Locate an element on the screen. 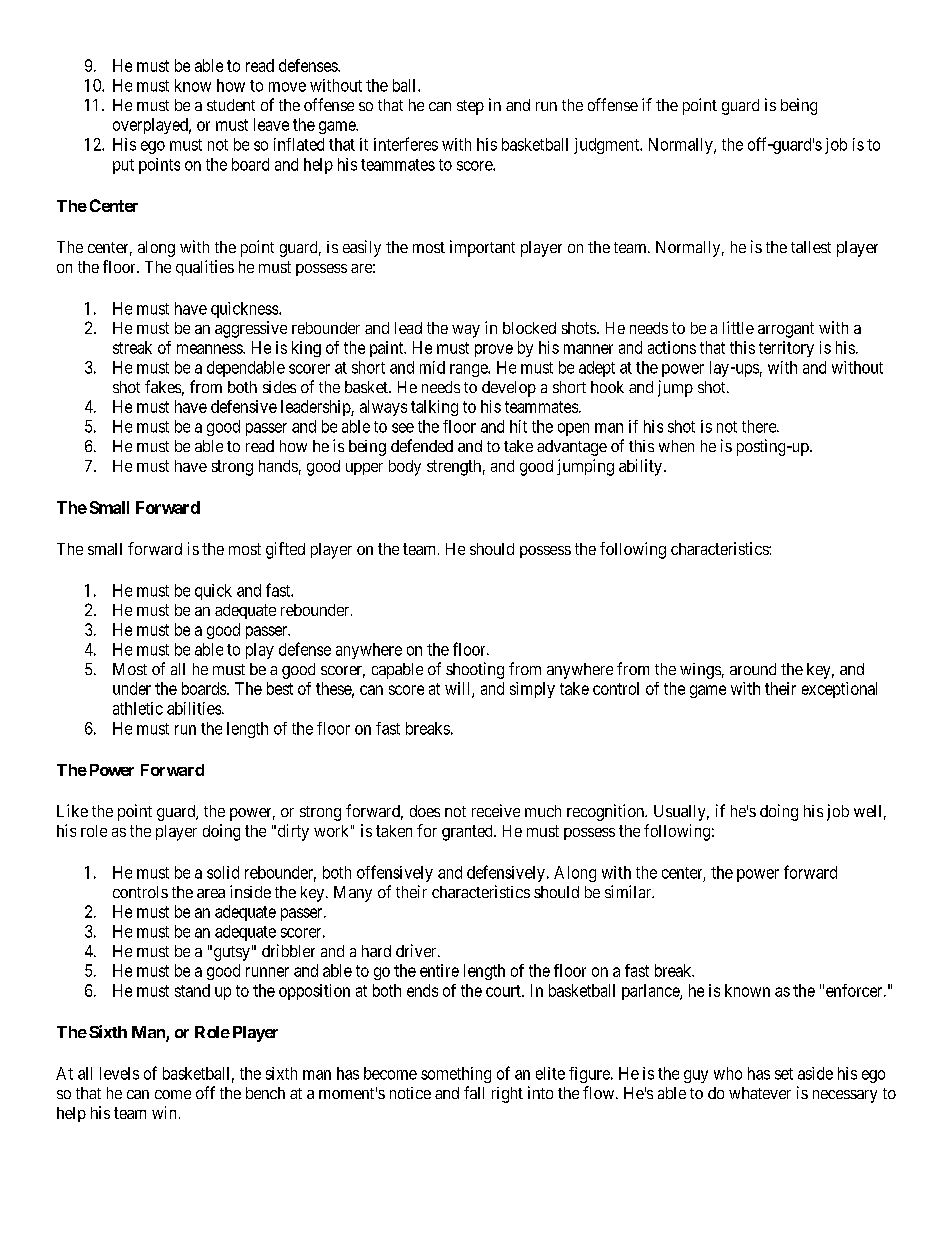  judgment is located at coordinates (607, 146).
